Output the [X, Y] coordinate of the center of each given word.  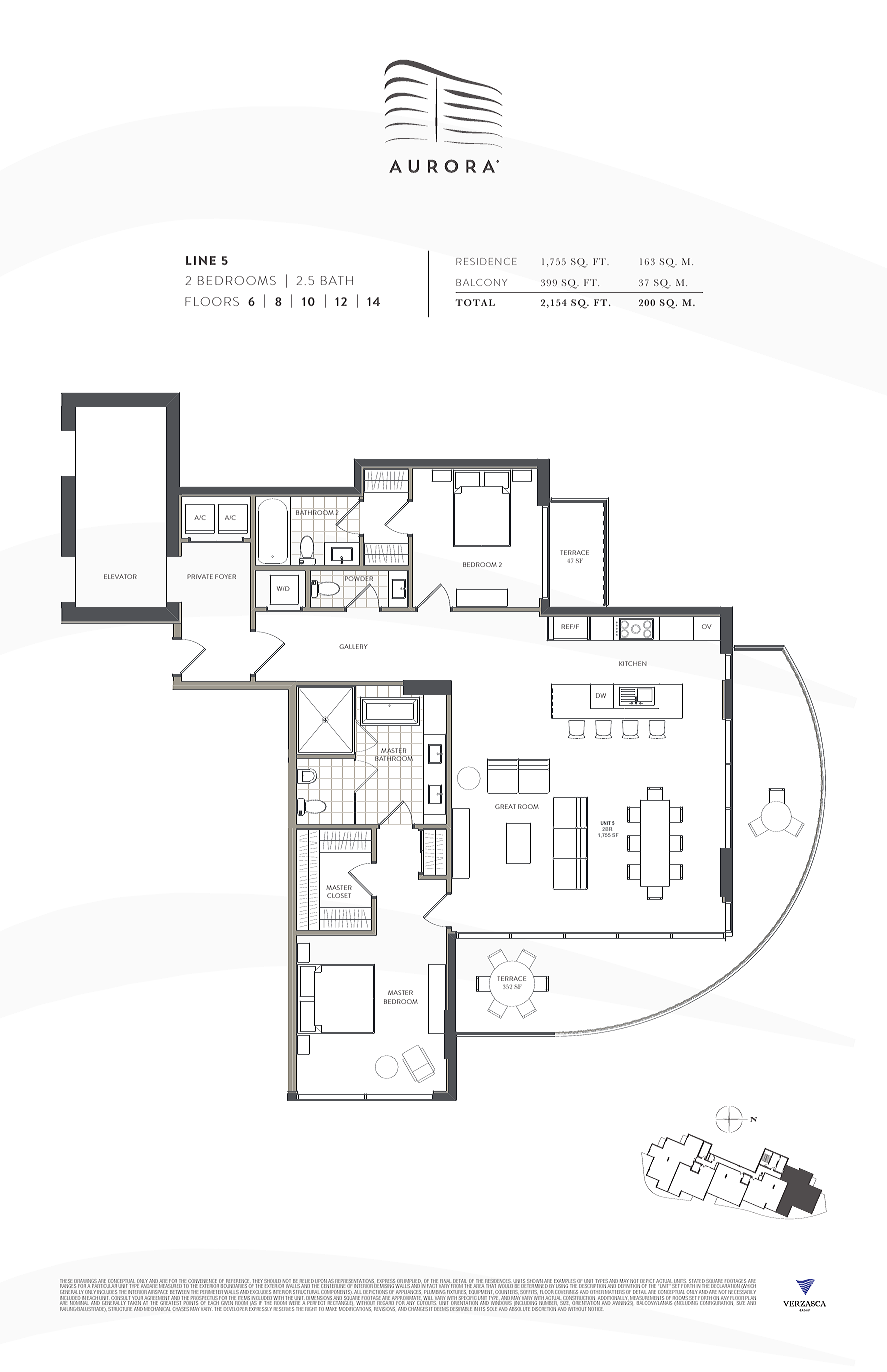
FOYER [225, 576]
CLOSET [339, 895]
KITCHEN [632, 663]
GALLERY [353, 646]
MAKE [331, 1309]
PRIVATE [200, 576]
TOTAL [475, 302]
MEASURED [169, 1287]
